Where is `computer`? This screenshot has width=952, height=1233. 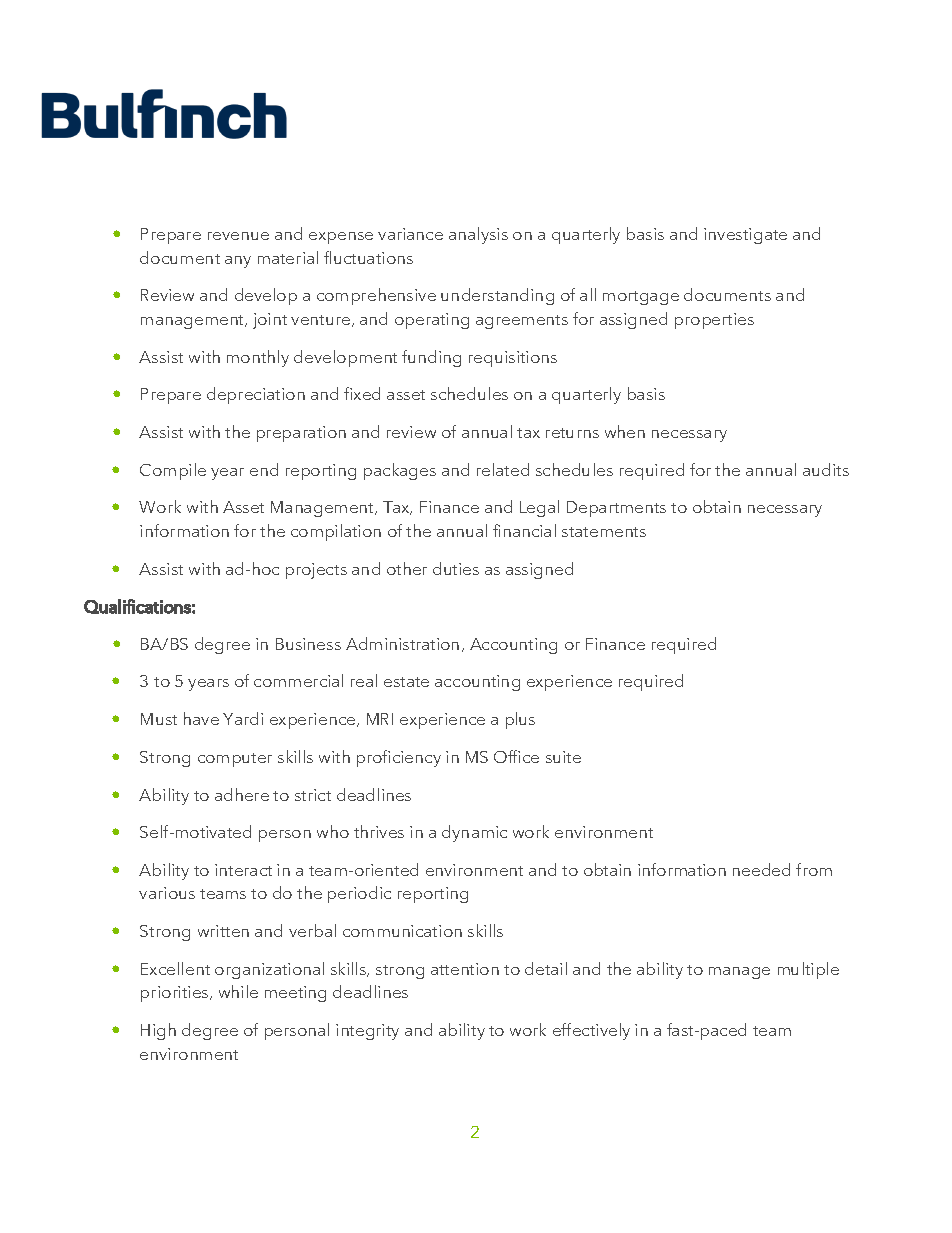
computer is located at coordinates (235, 760).
